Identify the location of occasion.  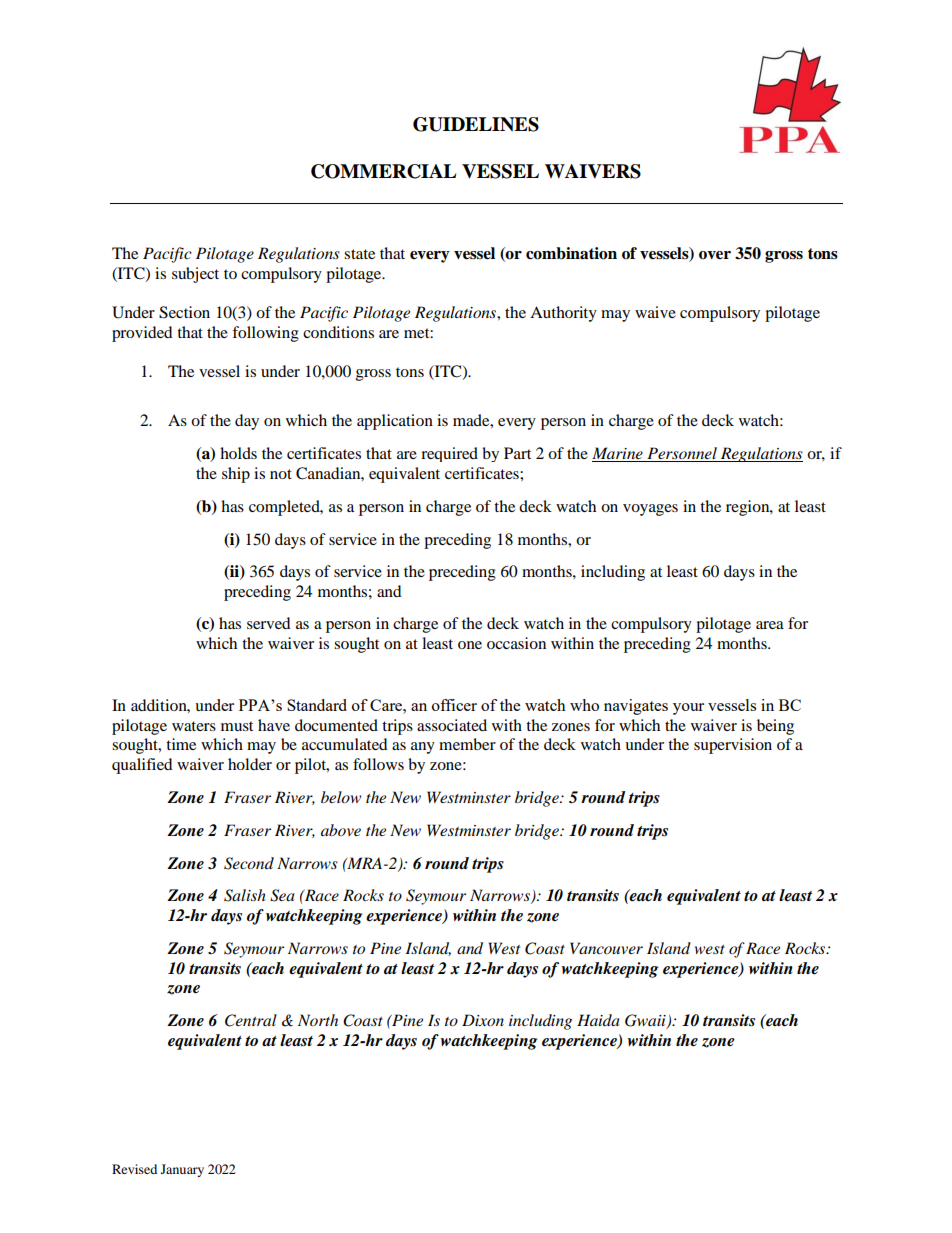
(516, 643).
